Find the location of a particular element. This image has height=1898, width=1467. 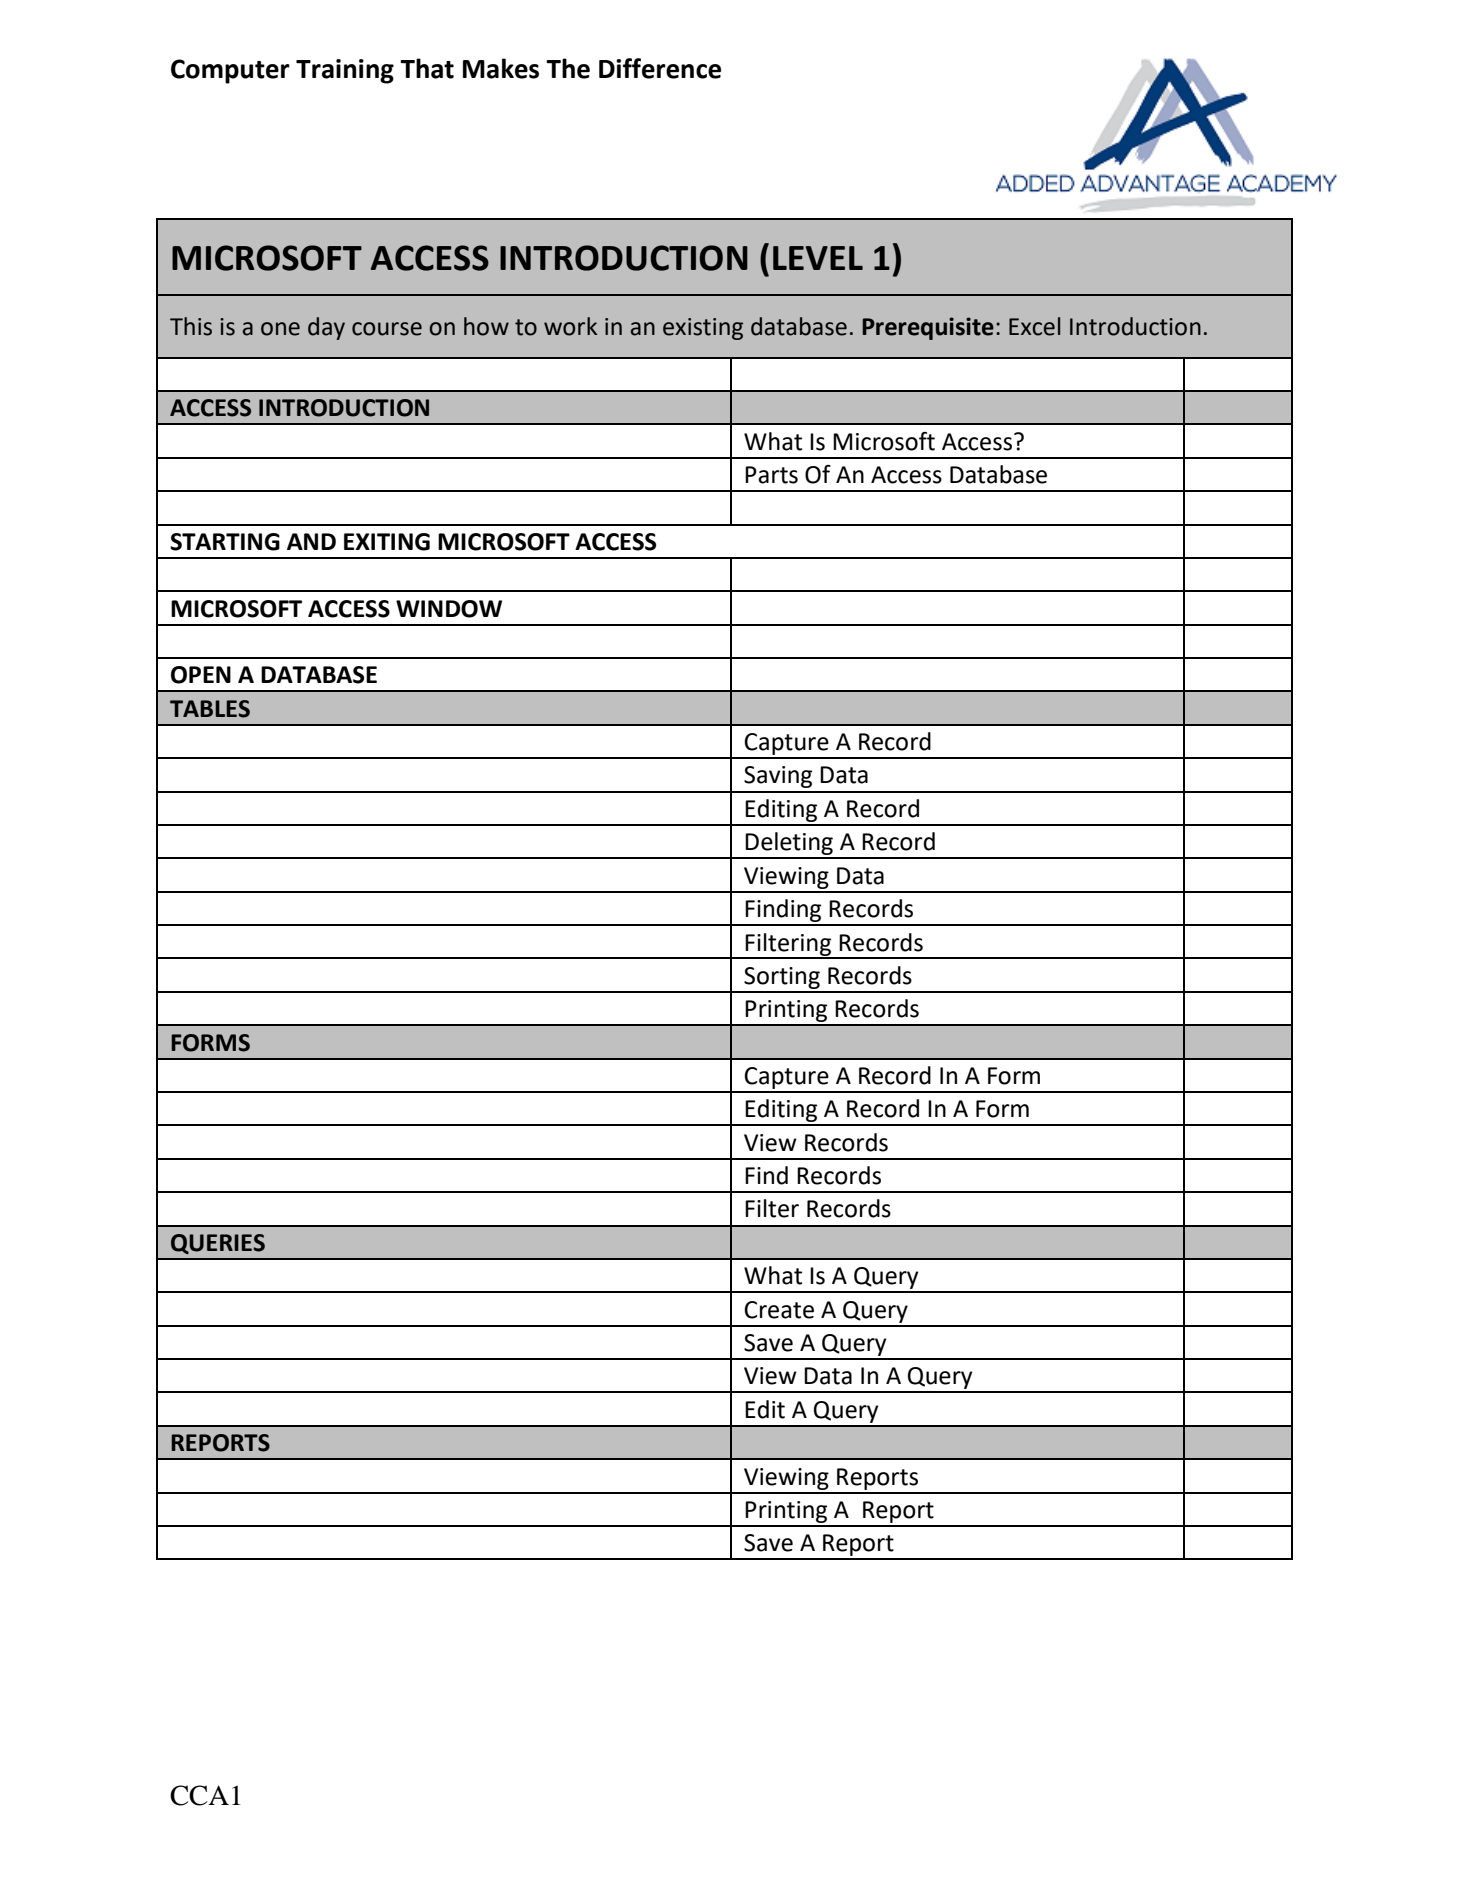

Prerequisite is located at coordinates (928, 328).
